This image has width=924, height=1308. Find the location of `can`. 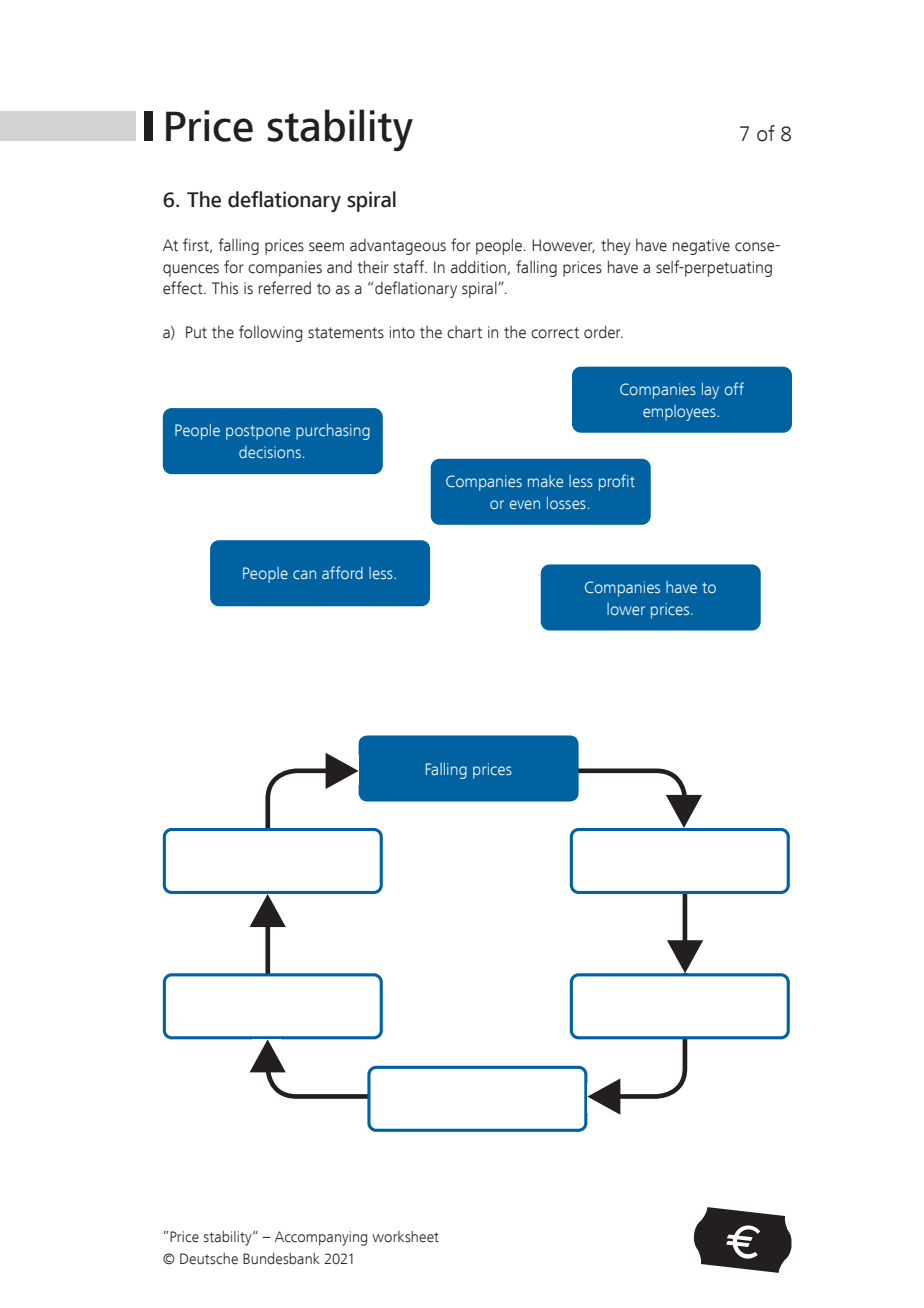

can is located at coordinates (304, 574).
